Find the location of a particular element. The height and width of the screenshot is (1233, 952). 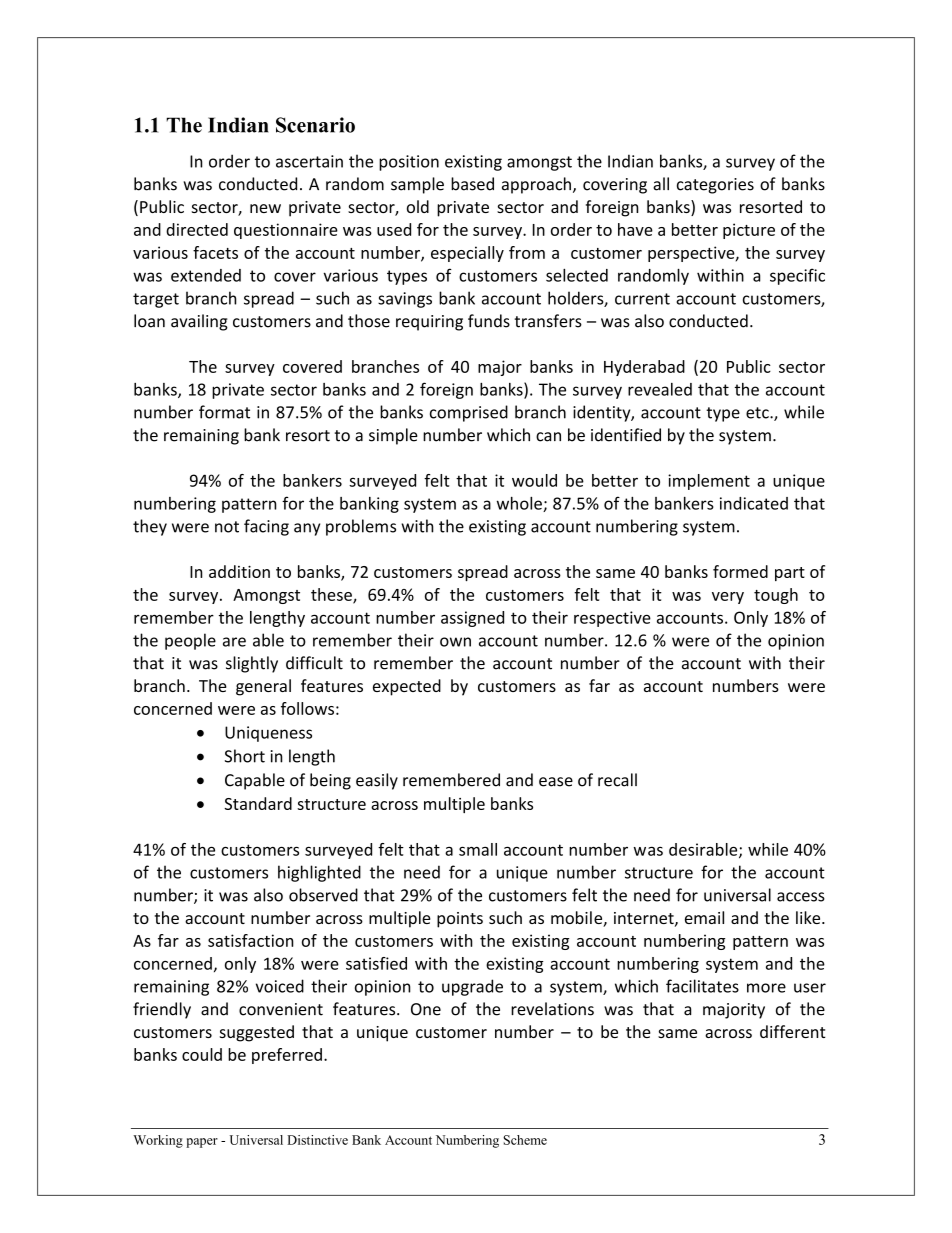

Standard is located at coordinates (258, 803).
